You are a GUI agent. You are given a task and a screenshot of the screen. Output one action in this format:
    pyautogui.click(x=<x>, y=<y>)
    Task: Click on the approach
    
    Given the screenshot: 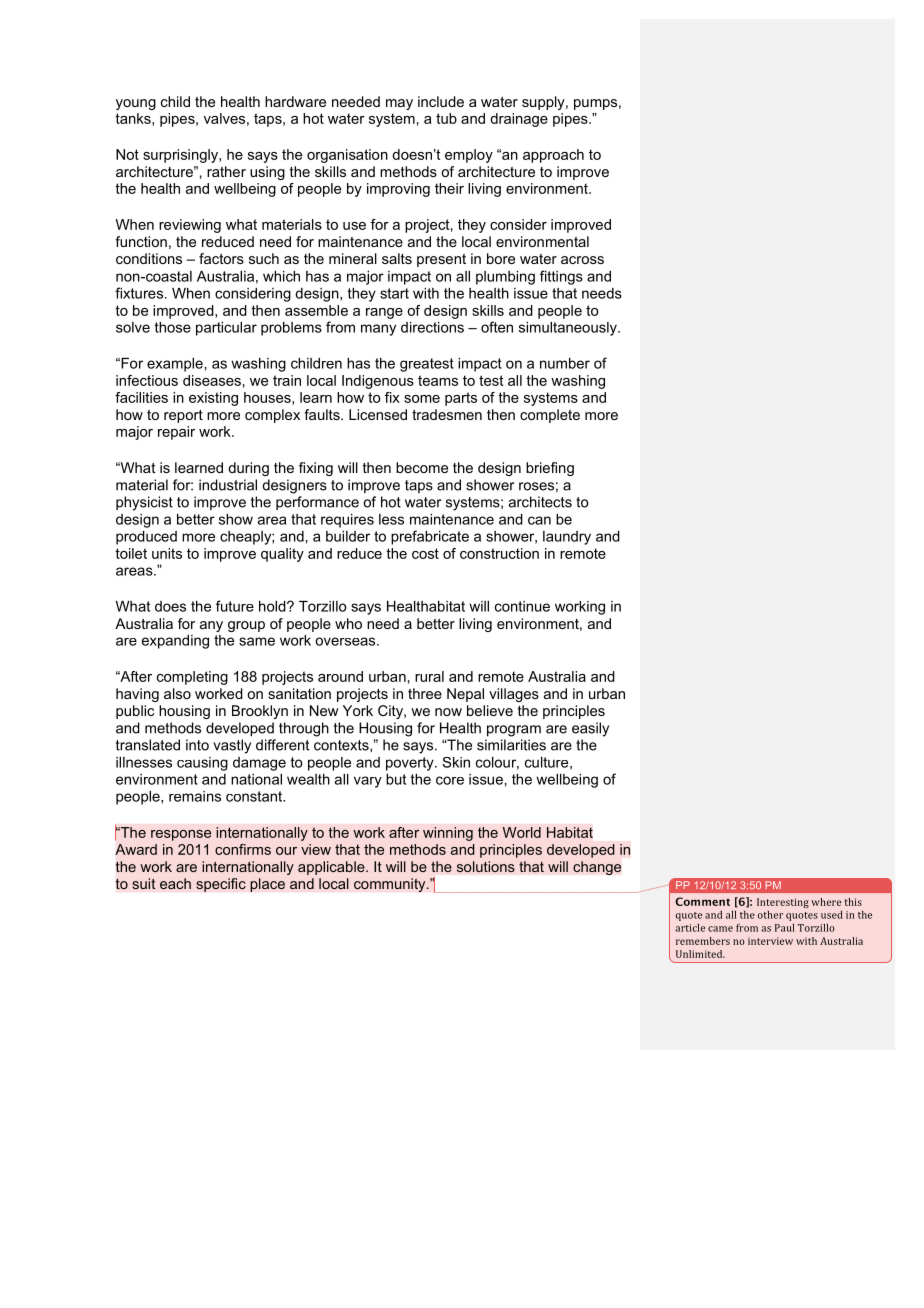 What is the action you would take?
    pyautogui.click(x=553, y=156)
